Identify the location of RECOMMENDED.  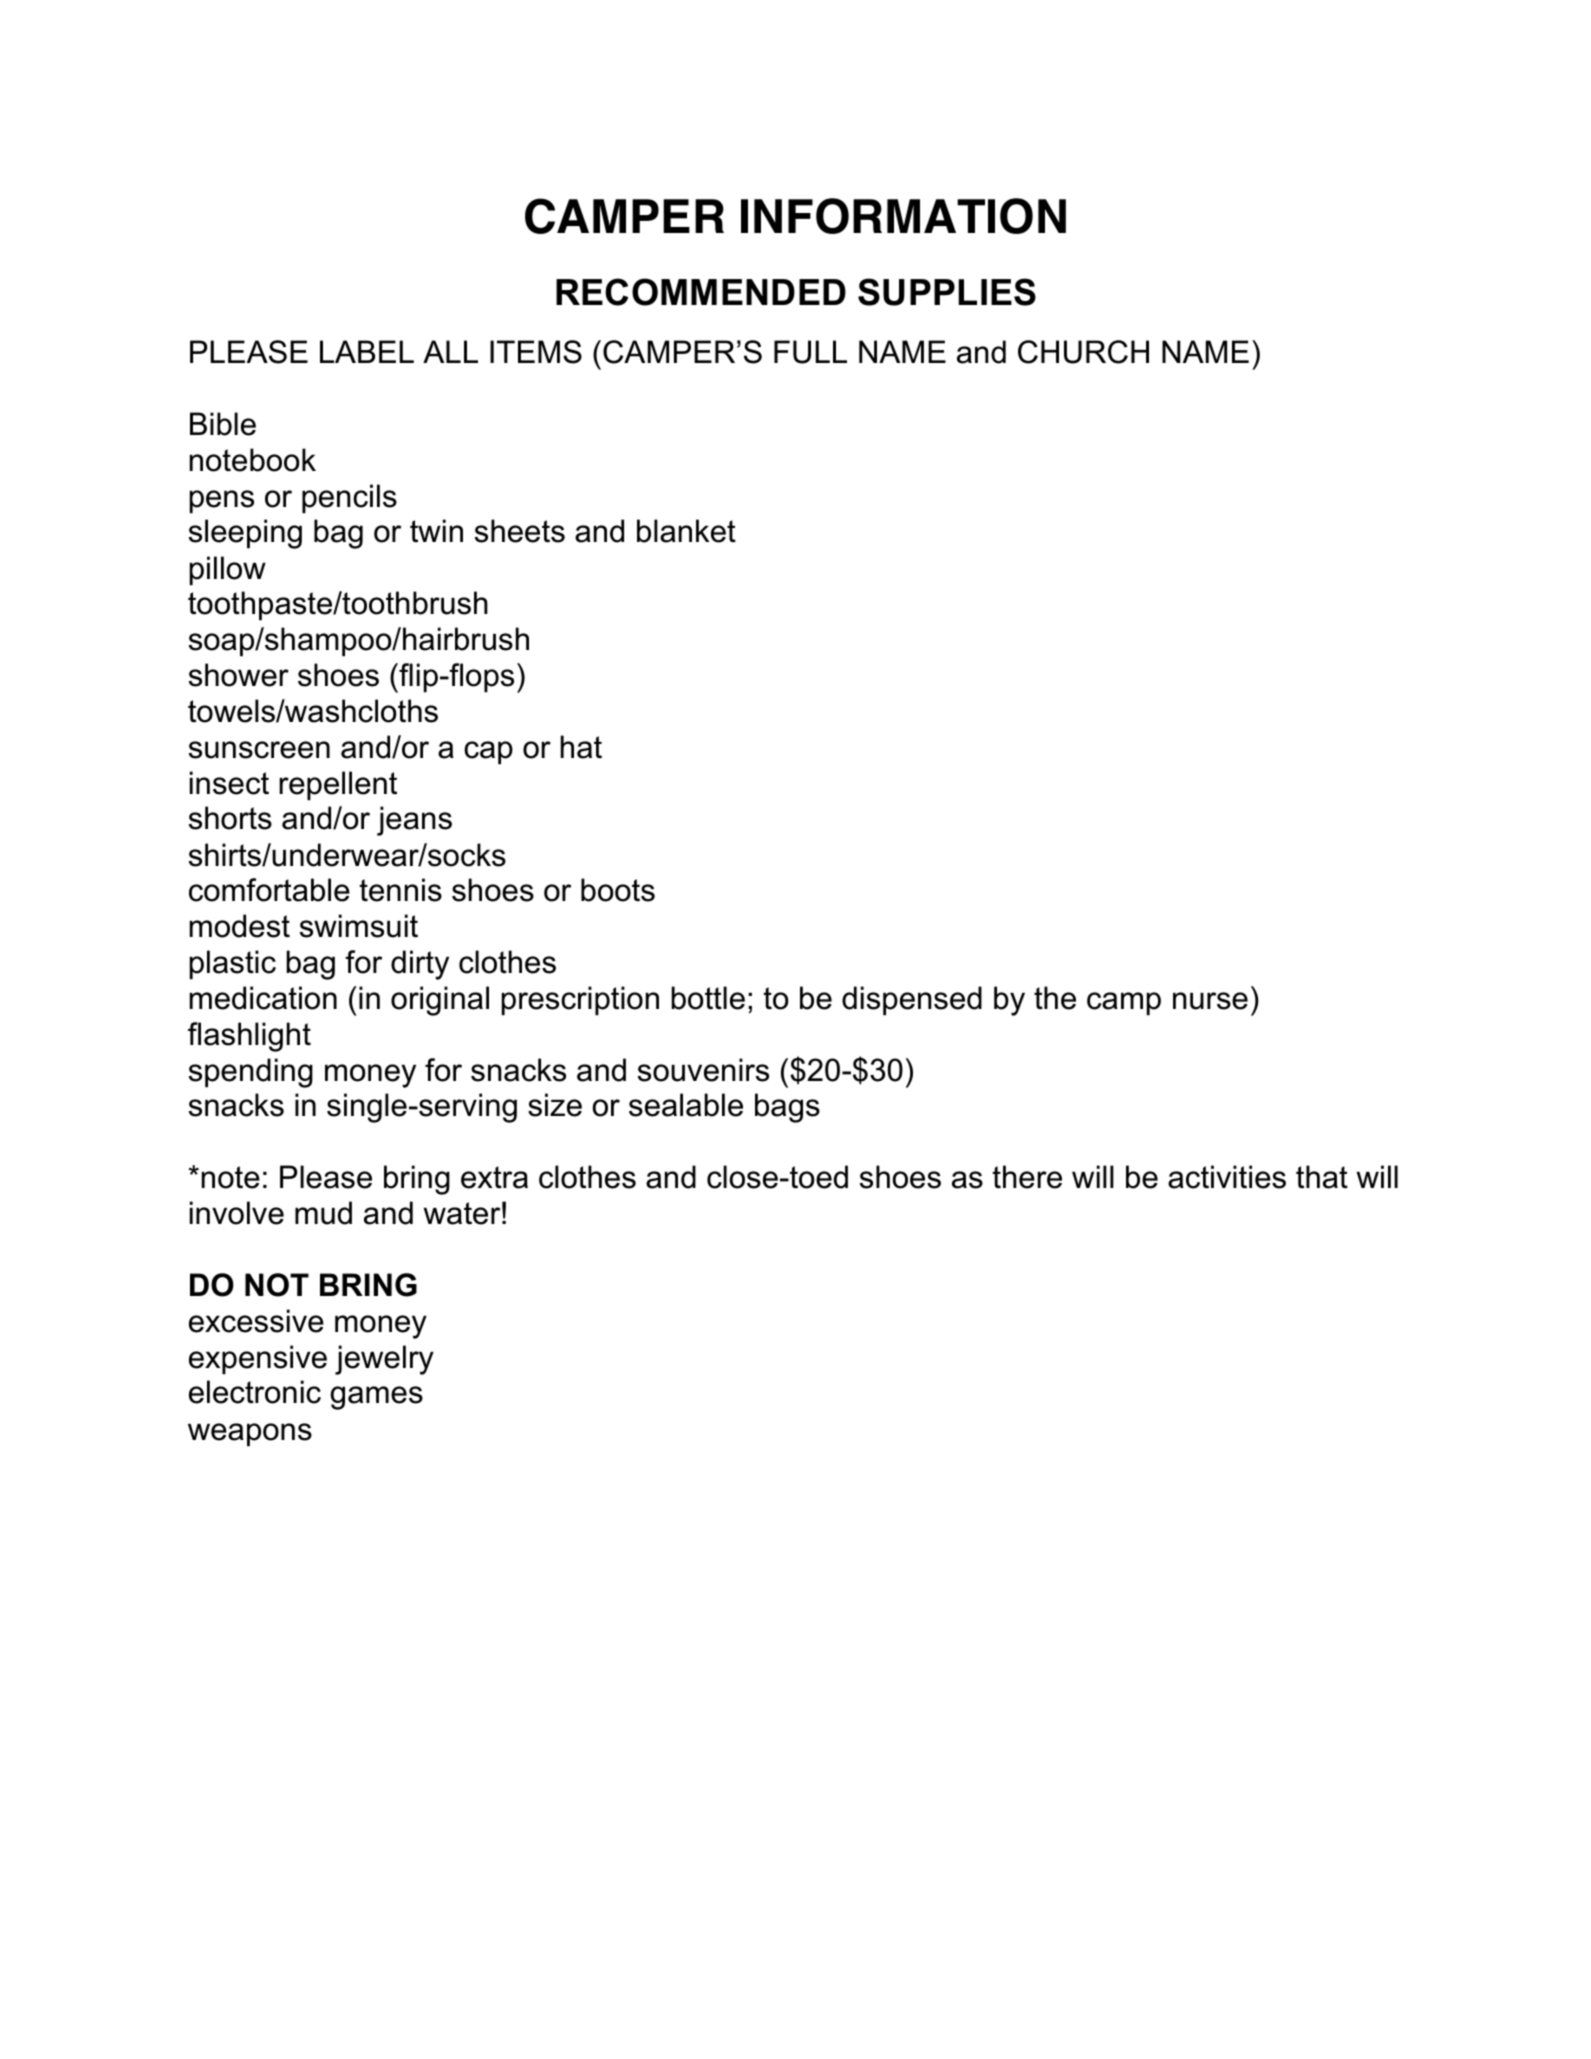
(701, 292).
